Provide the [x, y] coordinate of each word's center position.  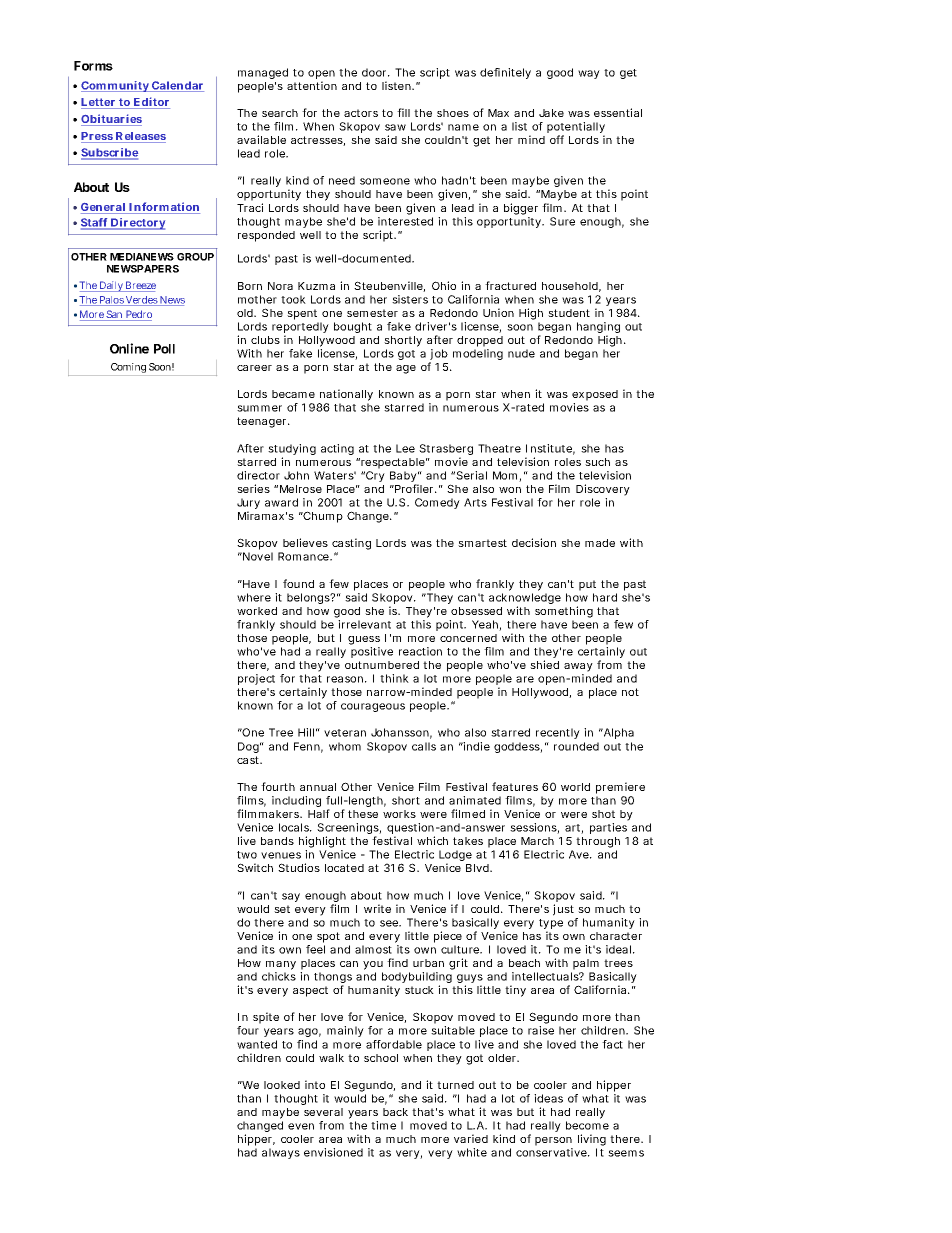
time [383, 1125]
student [569, 313]
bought [353, 327]
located [344, 868]
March [537, 841]
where [254, 597]
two [247, 855]
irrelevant [364, 624]
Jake [551, 113]
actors [361, 113]
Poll [164, 349]
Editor [151, 103]
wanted [257, 1044]
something [564, 612]
